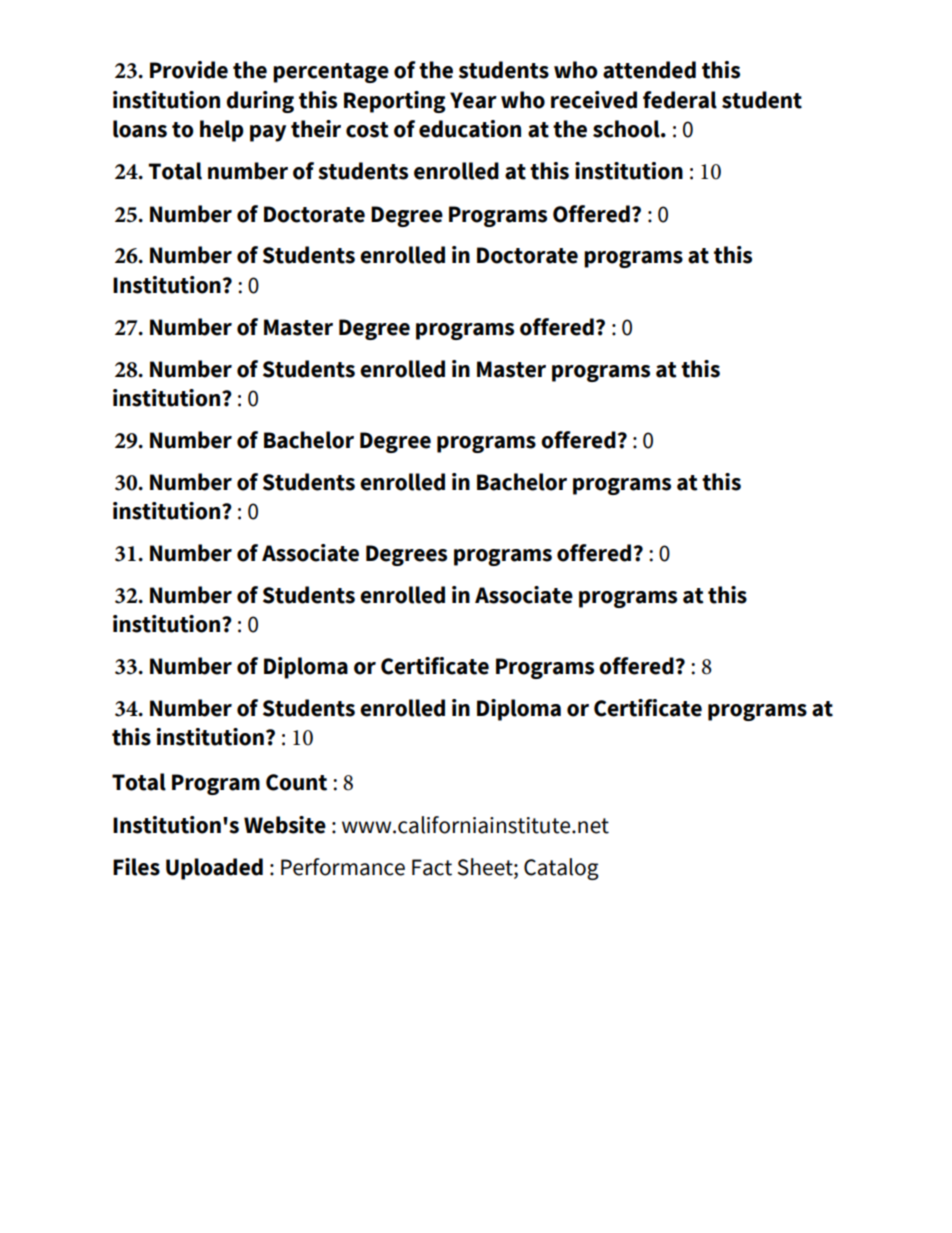  What do you see at coordinates (561, 869) in the document?
I see `Catalog` at bounding box center [561, 869].
